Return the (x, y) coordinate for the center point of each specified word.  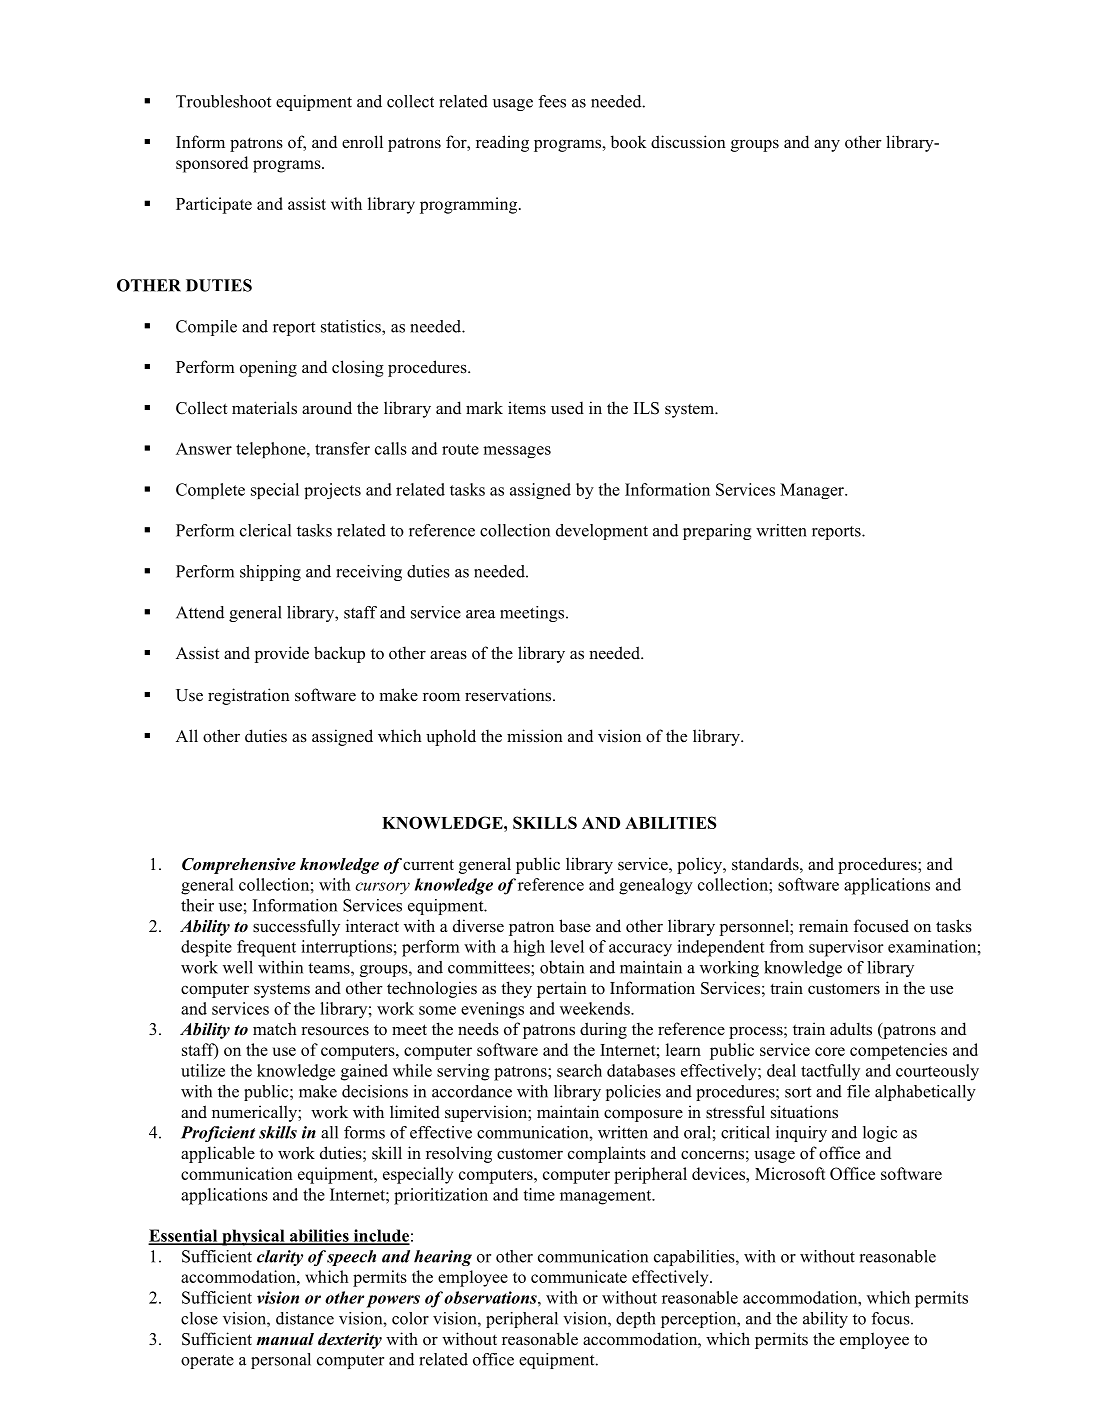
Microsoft (790, 1173)
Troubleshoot (223, 101)
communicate (579, 1276)
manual (285, 1339)
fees (552, 101)
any (827, 145)
